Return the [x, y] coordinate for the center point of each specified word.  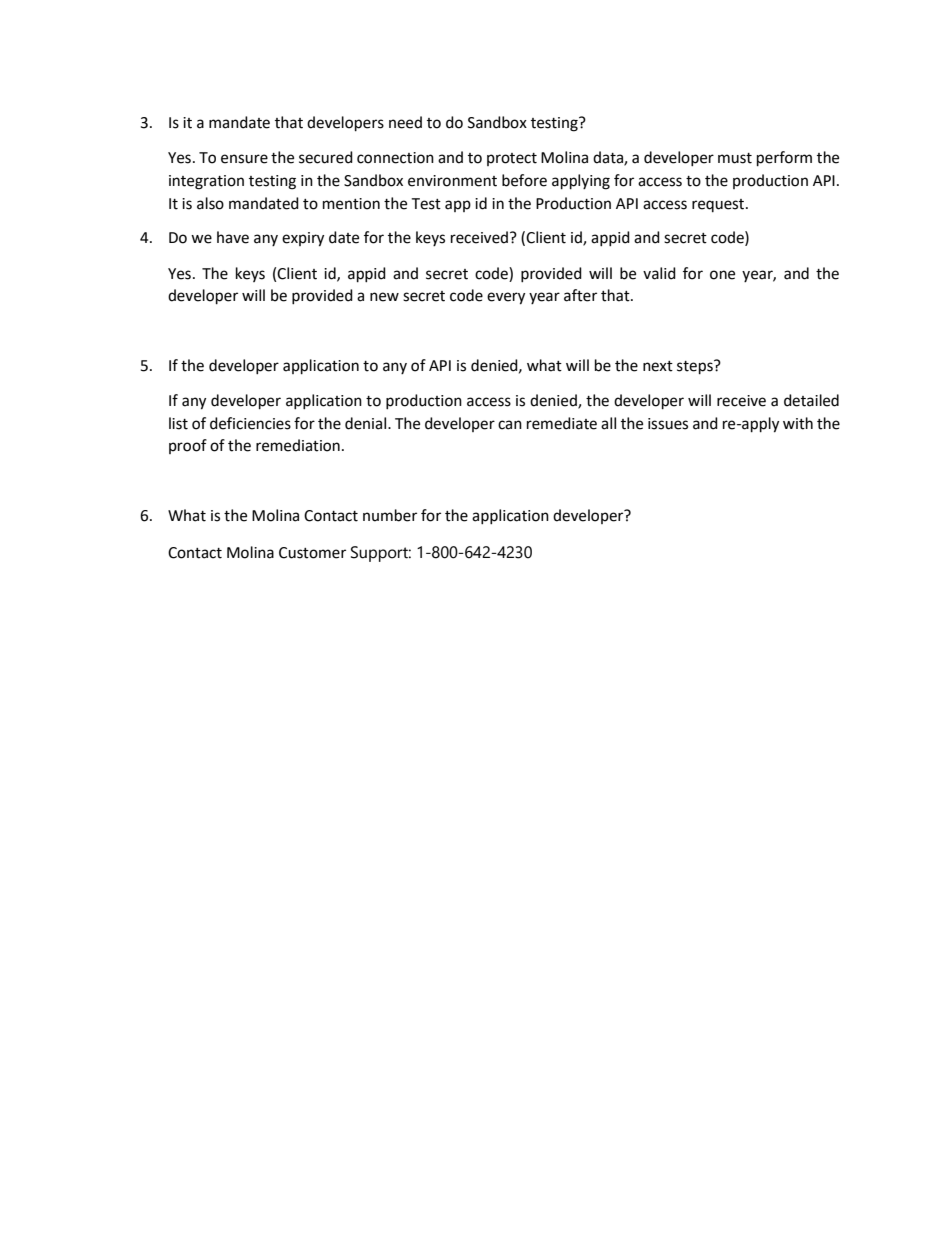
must [735, 158]
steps [696, 367]
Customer [312, 553]
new [384, 297]
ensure [244, 159]
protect [512, 159]
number [390, 515]
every [506, 298]
